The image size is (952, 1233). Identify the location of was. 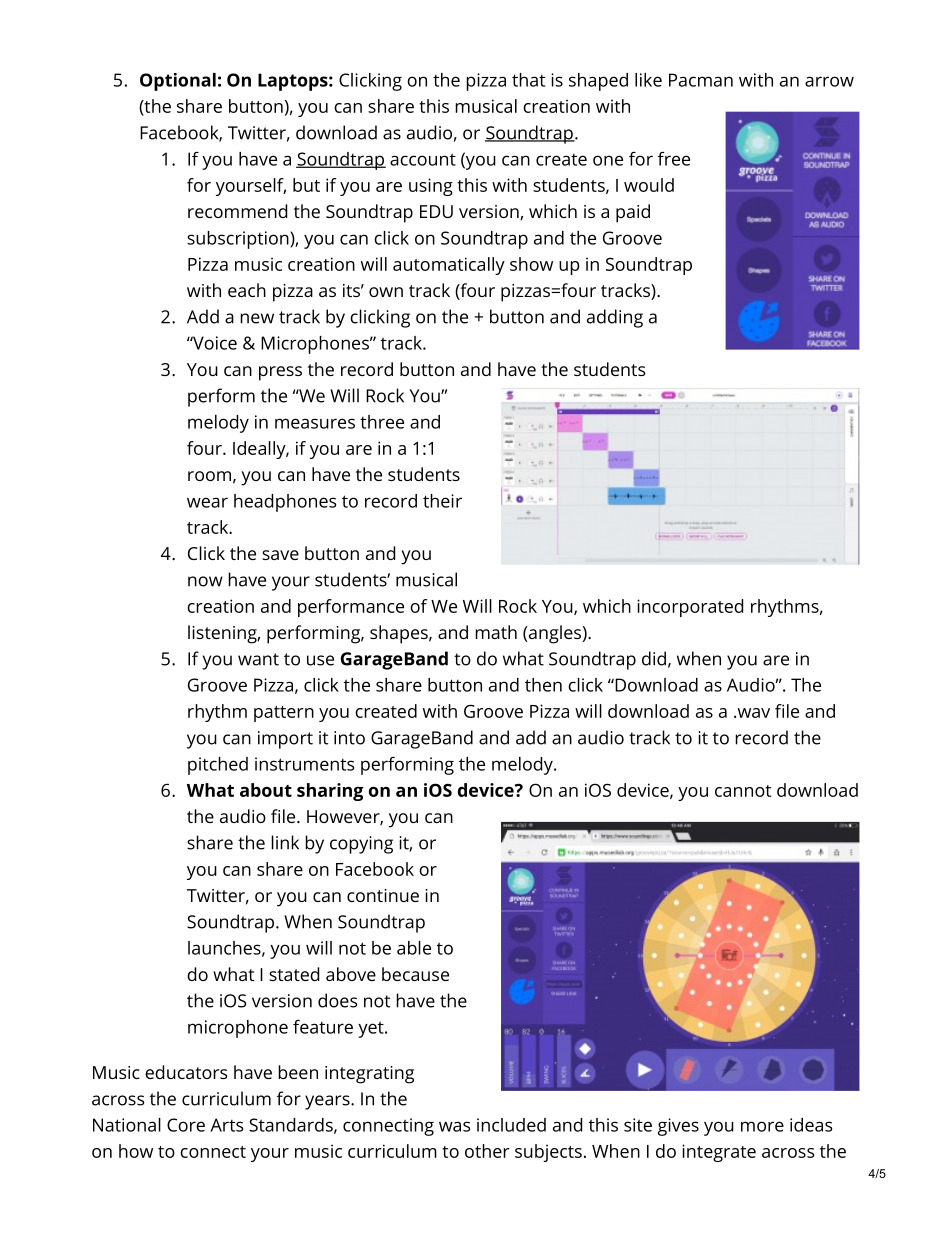
(454, 1126).
